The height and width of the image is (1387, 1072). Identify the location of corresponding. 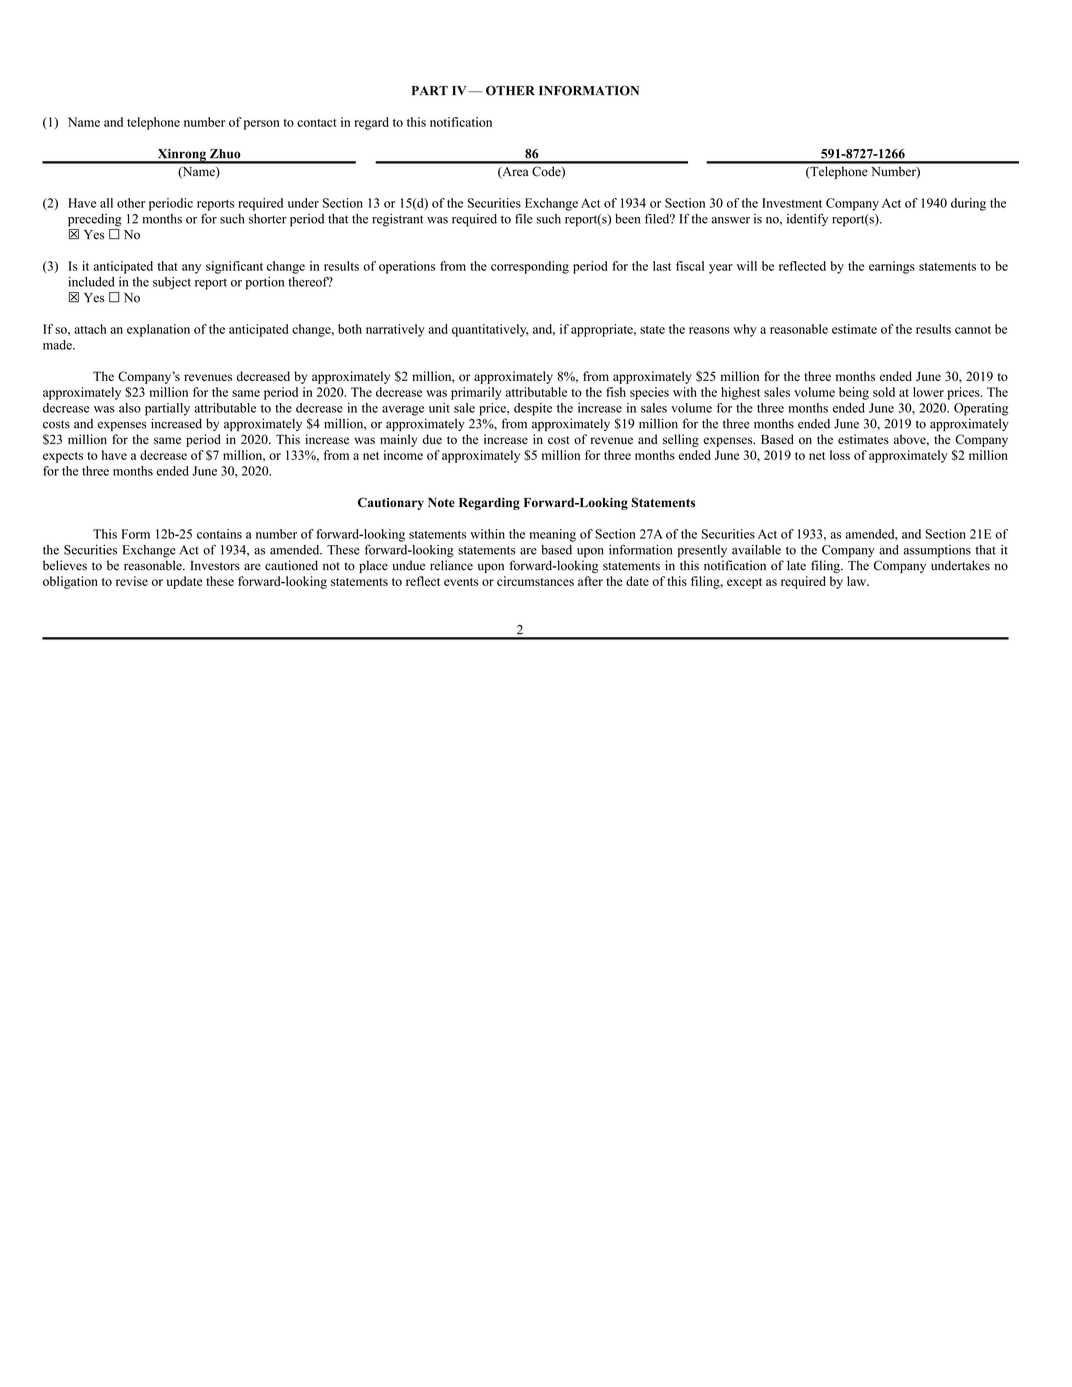
(530, 267).
